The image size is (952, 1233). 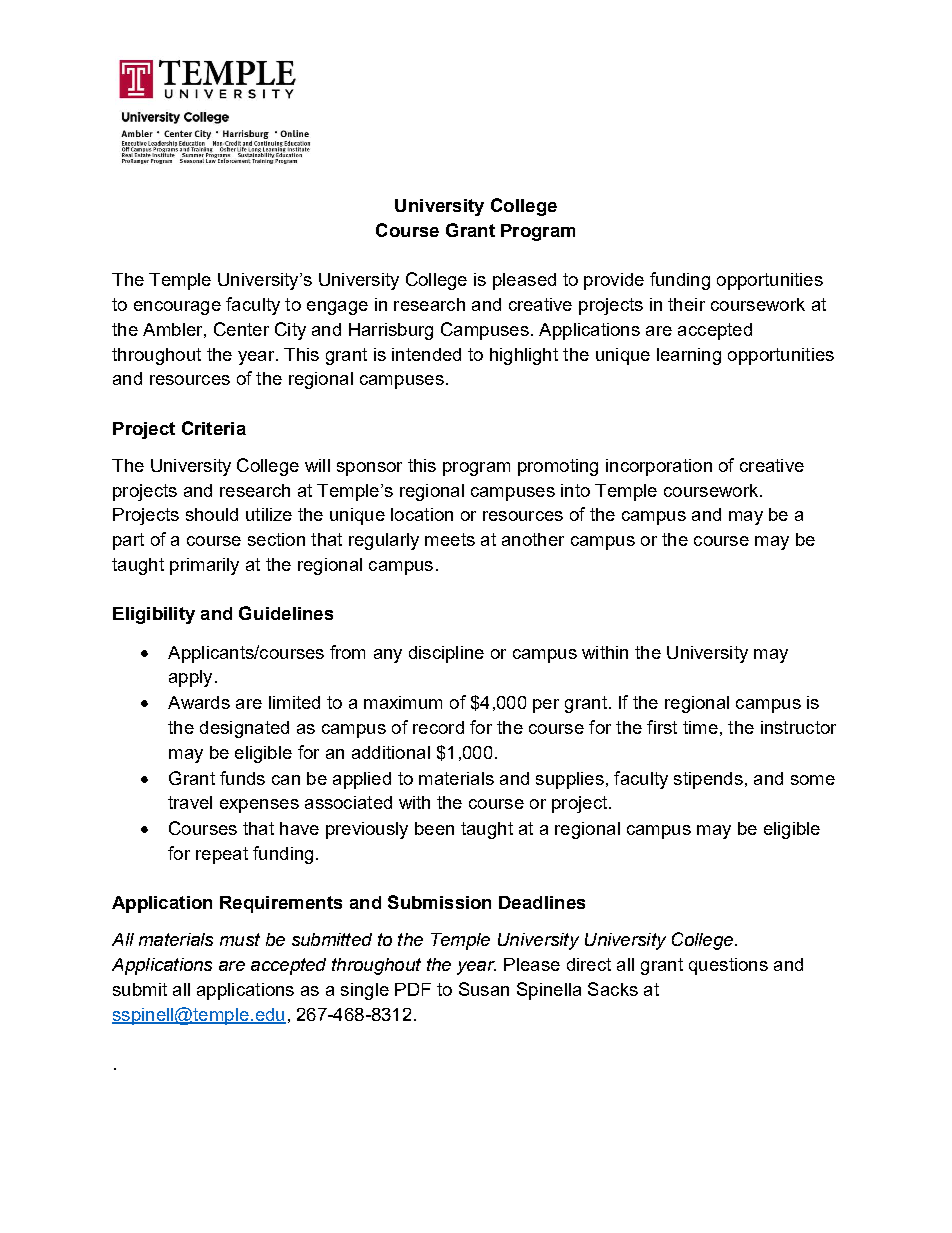 I want to click on meets, so click(x=450, y=539).
